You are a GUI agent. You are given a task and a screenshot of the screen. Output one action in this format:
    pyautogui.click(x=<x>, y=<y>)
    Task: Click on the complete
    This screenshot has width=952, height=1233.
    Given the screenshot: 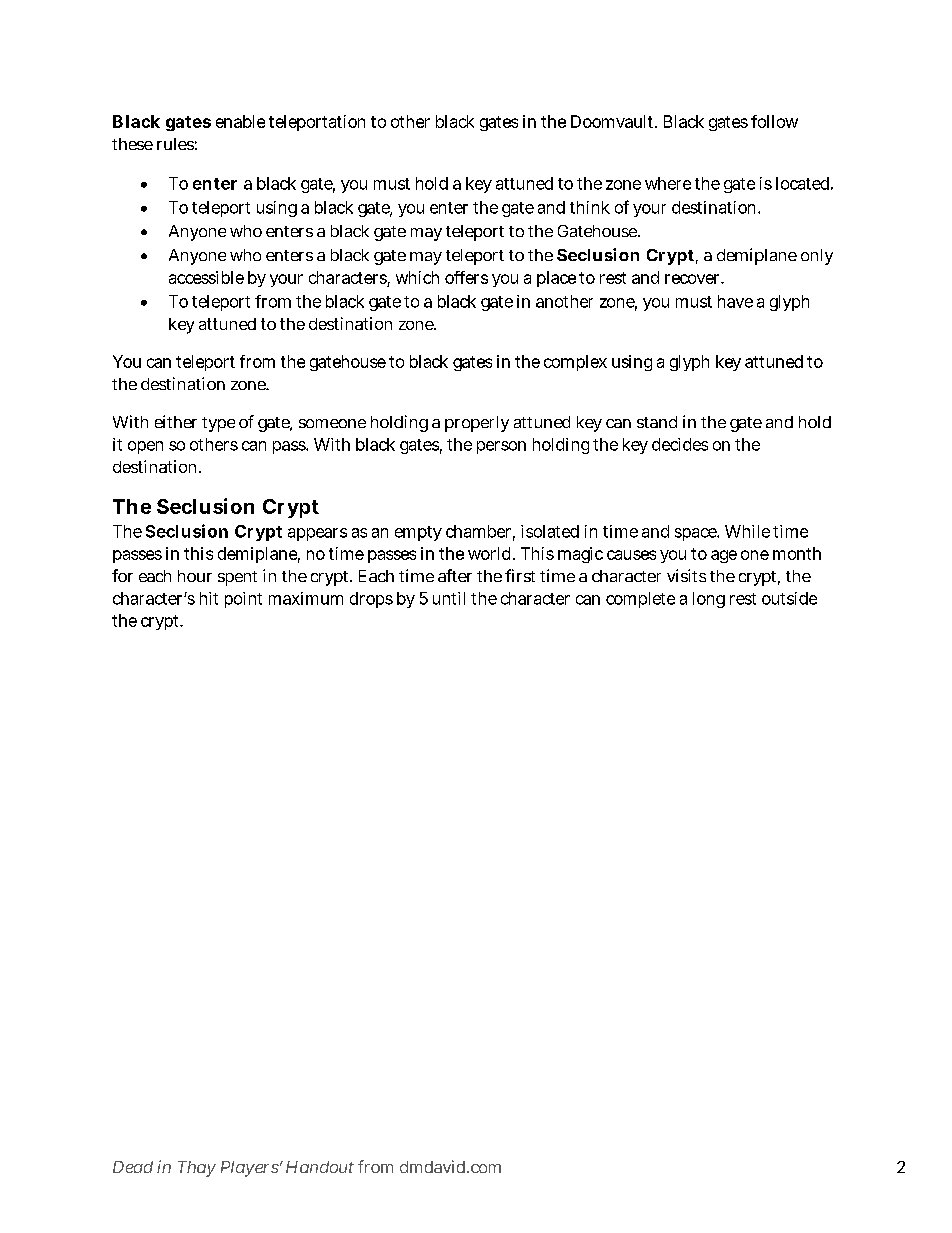 What is the action you would take?
    pyautogui.click(x=640, y=600)
